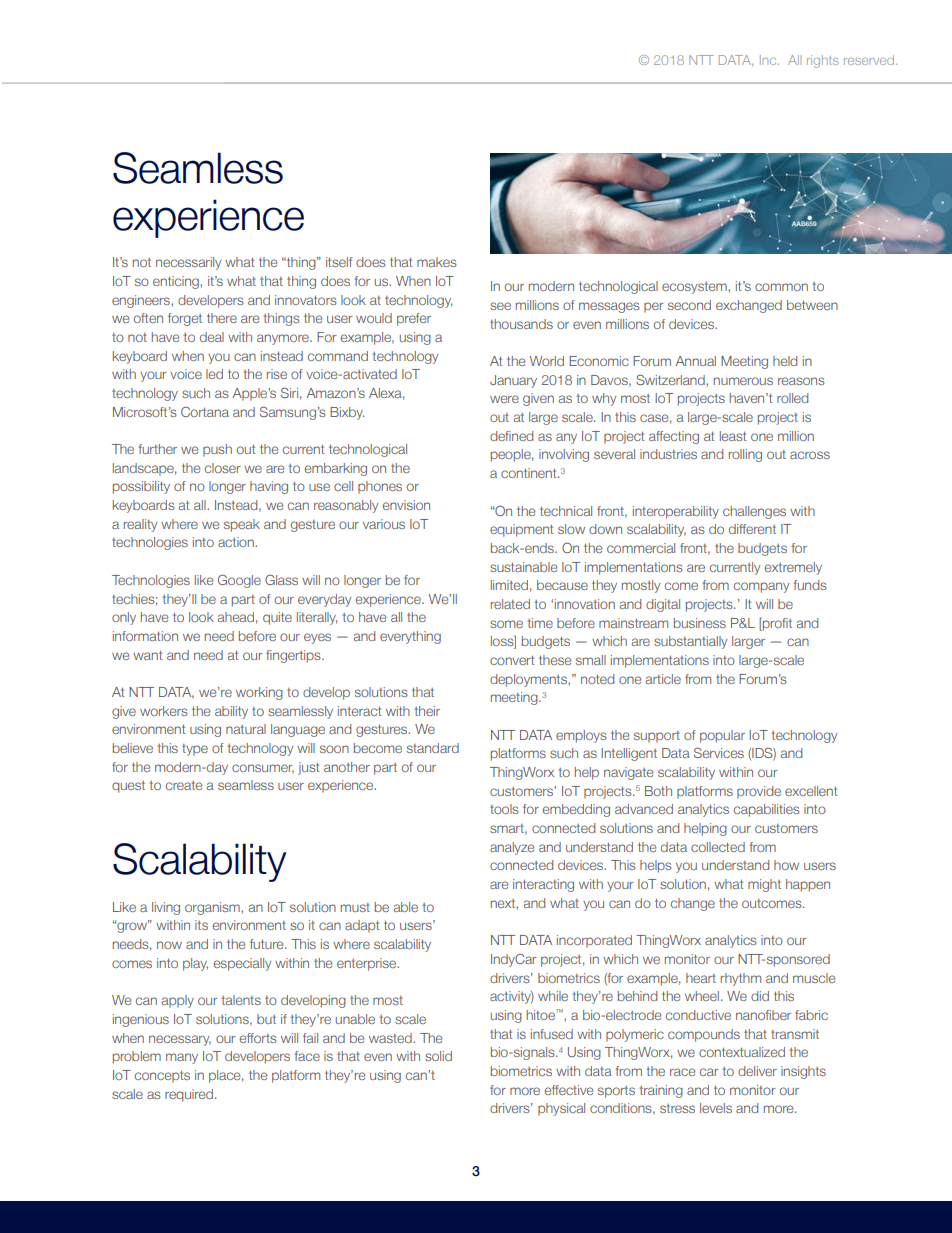  Describe the element at coordinates (433, 748) in the screenshot. I see `standard` at that location.
